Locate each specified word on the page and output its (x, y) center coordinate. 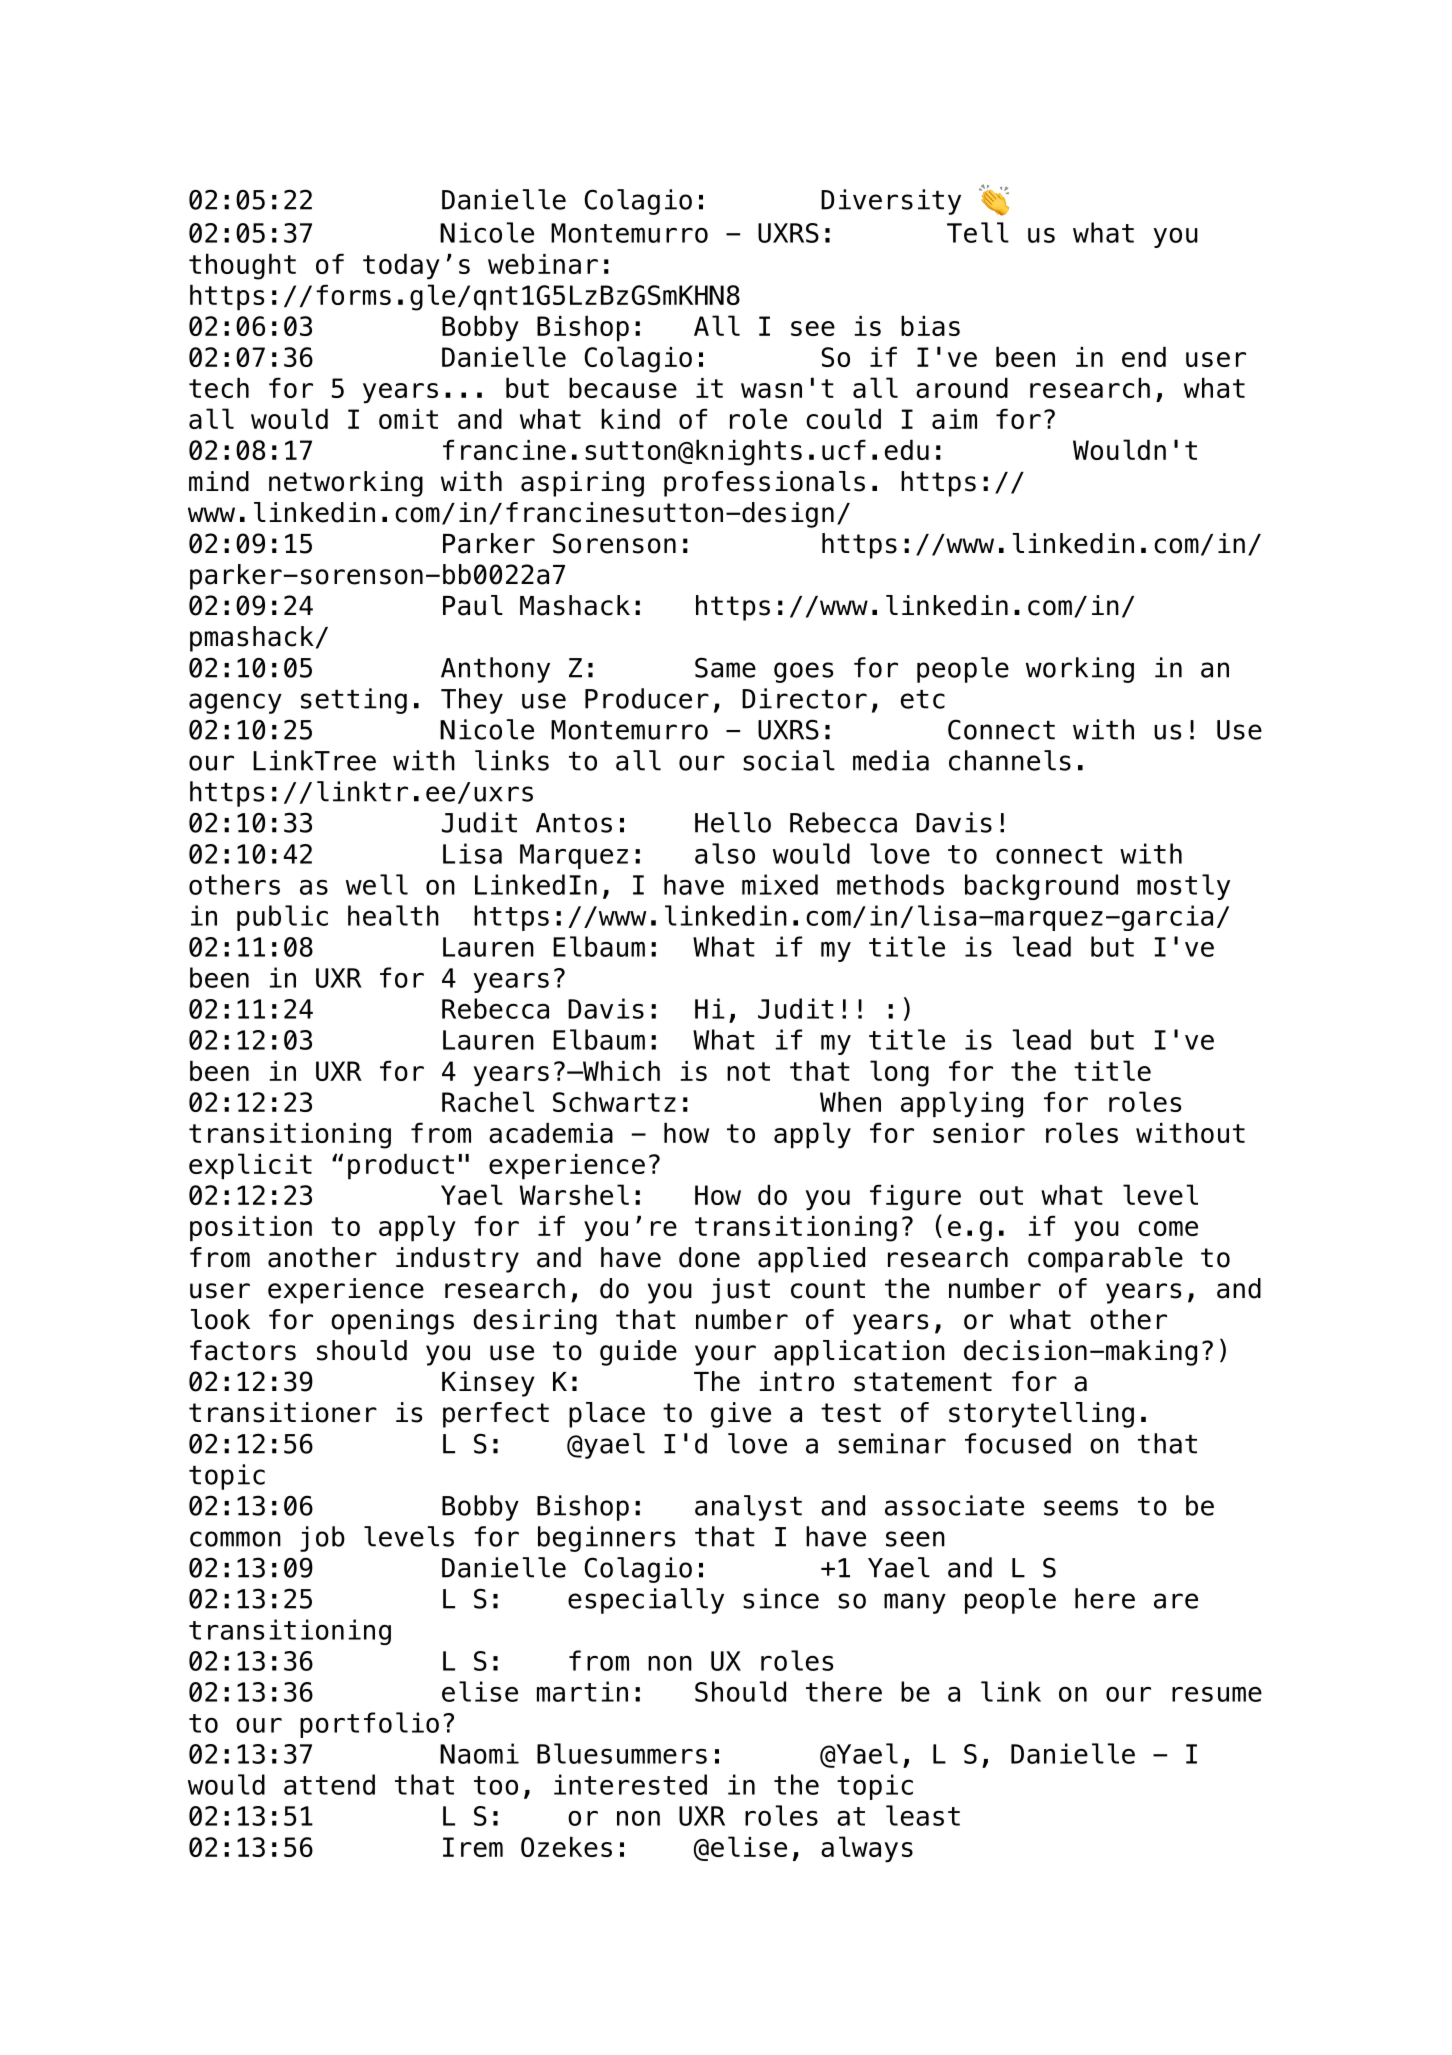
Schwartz (614, 1101)
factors (243, 1350)
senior (979, 1133)
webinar (543, 263)
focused (1018, 1443)
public (282, 918)
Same (725, 667)
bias (930, 325)
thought (242, 266)
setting (354, 701)
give (741, 1415)
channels (1010, 760)
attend (329, 1784)
